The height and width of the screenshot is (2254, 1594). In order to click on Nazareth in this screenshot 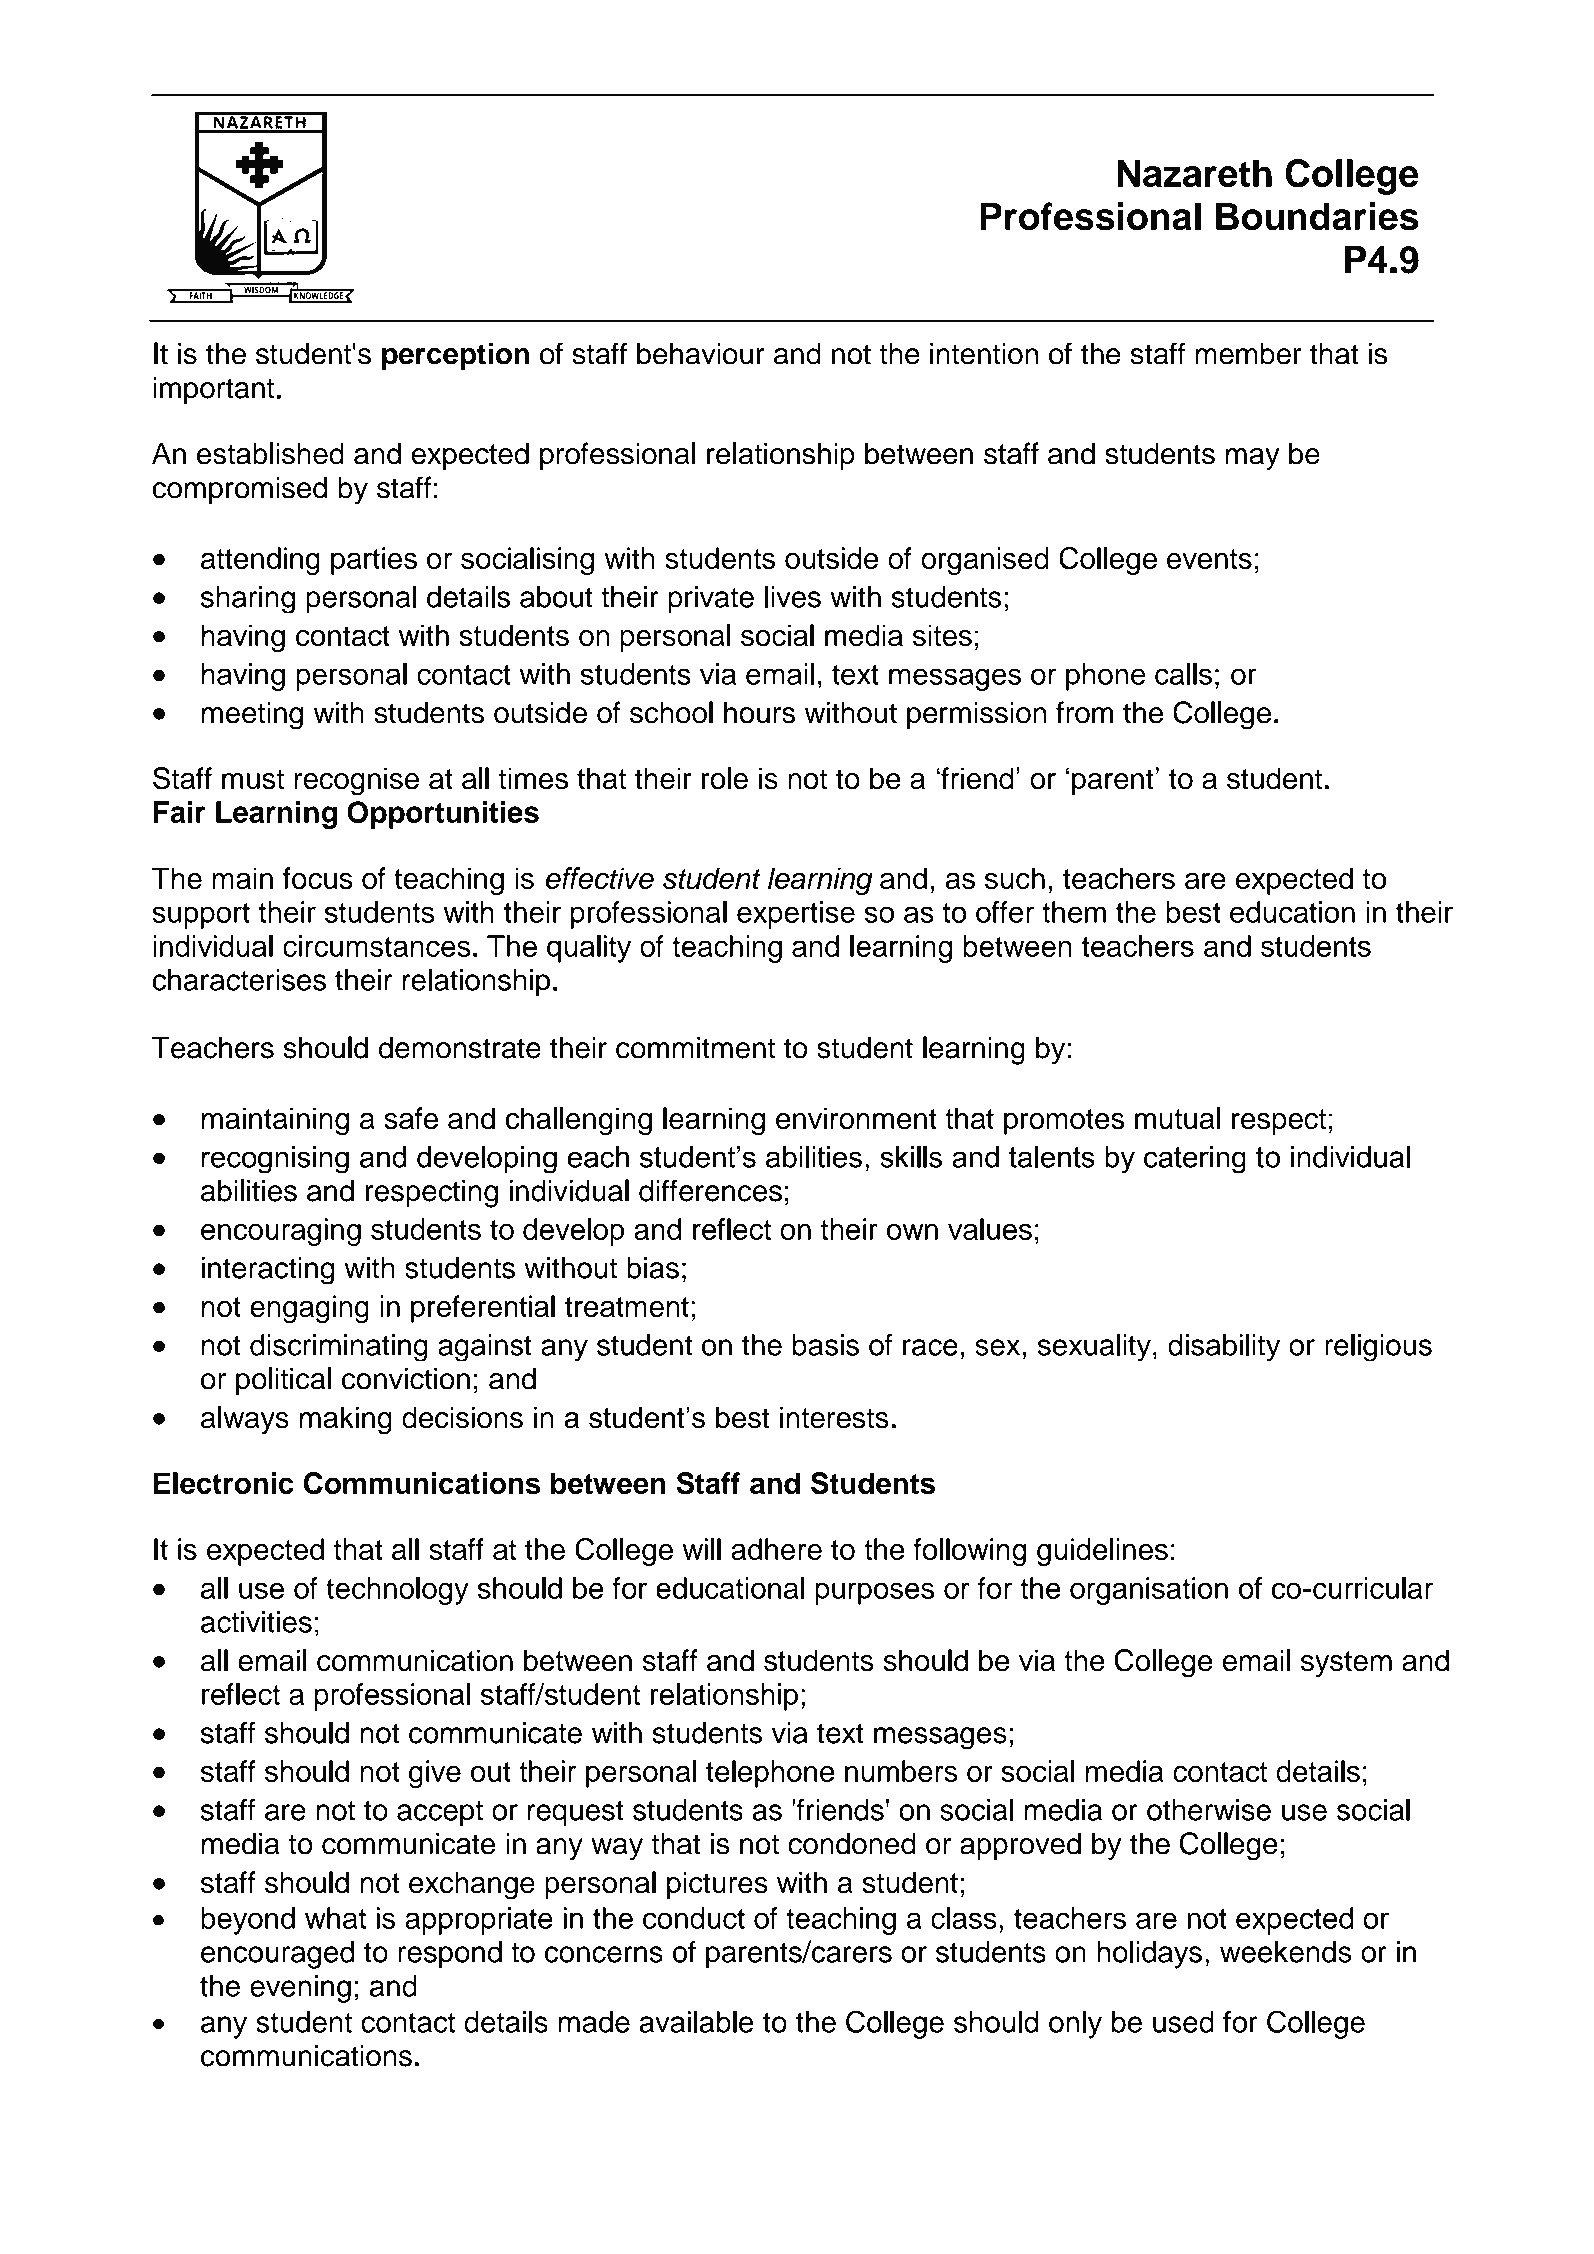, I will do `click(1194, 173)`.
